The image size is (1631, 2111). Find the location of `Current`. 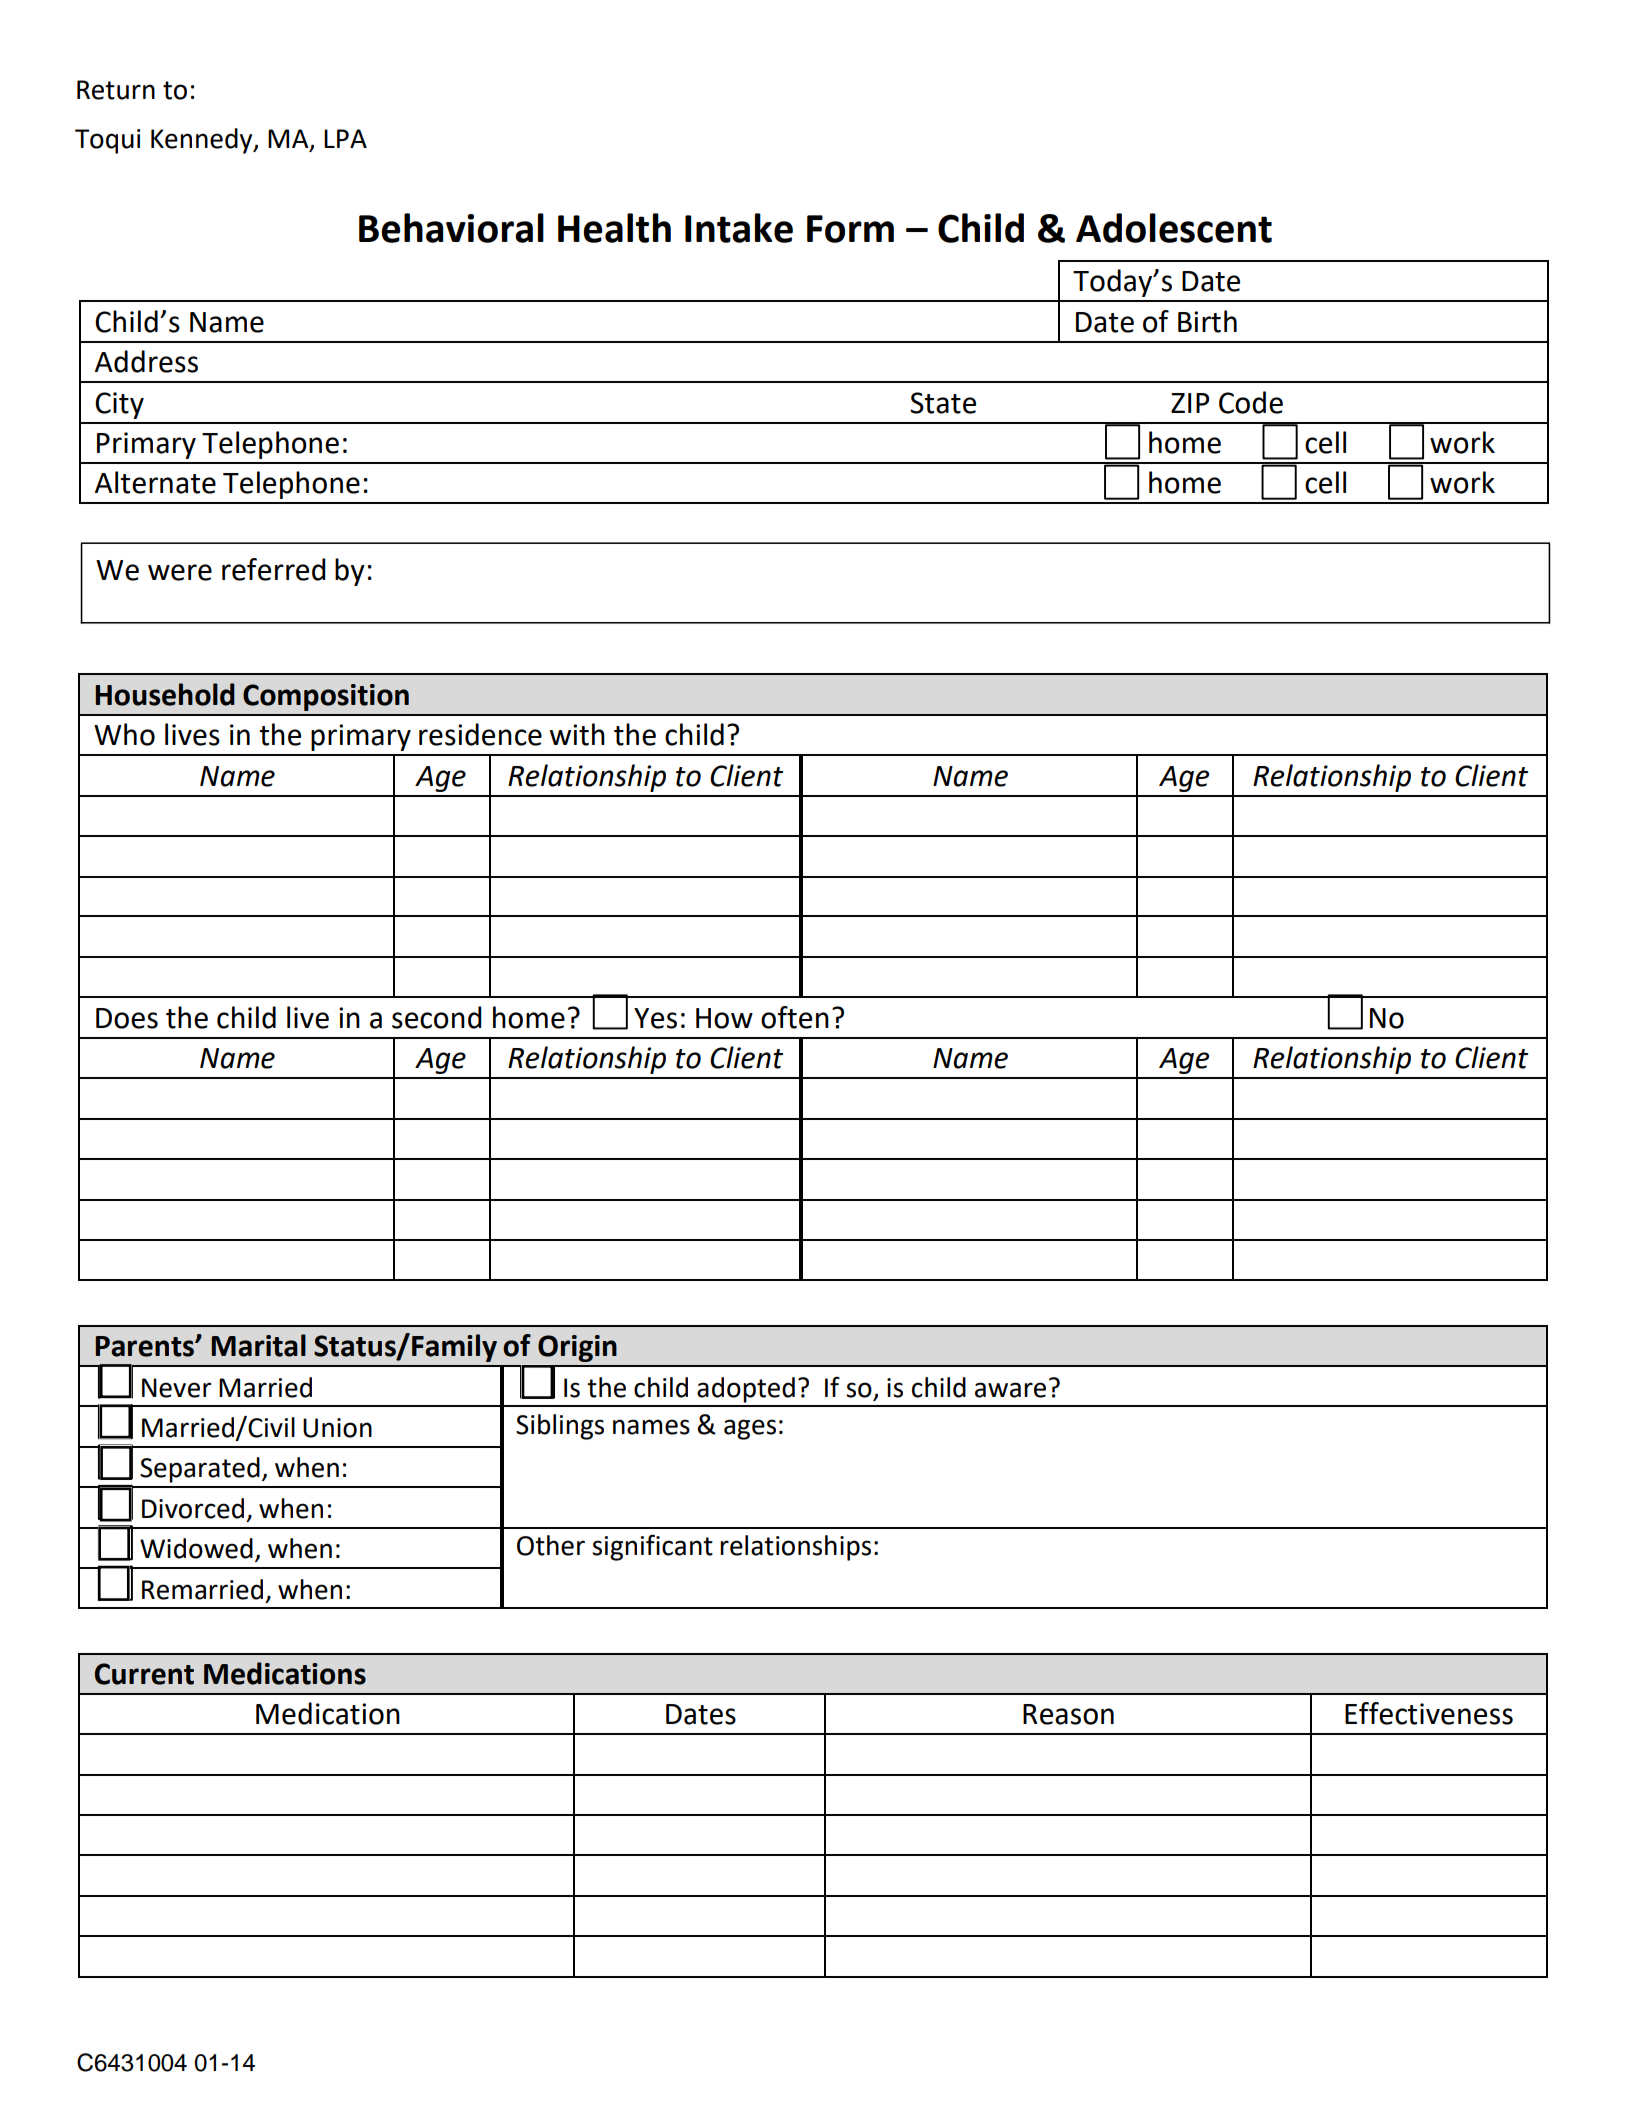

Current is located at coordinates (144, 1674).
